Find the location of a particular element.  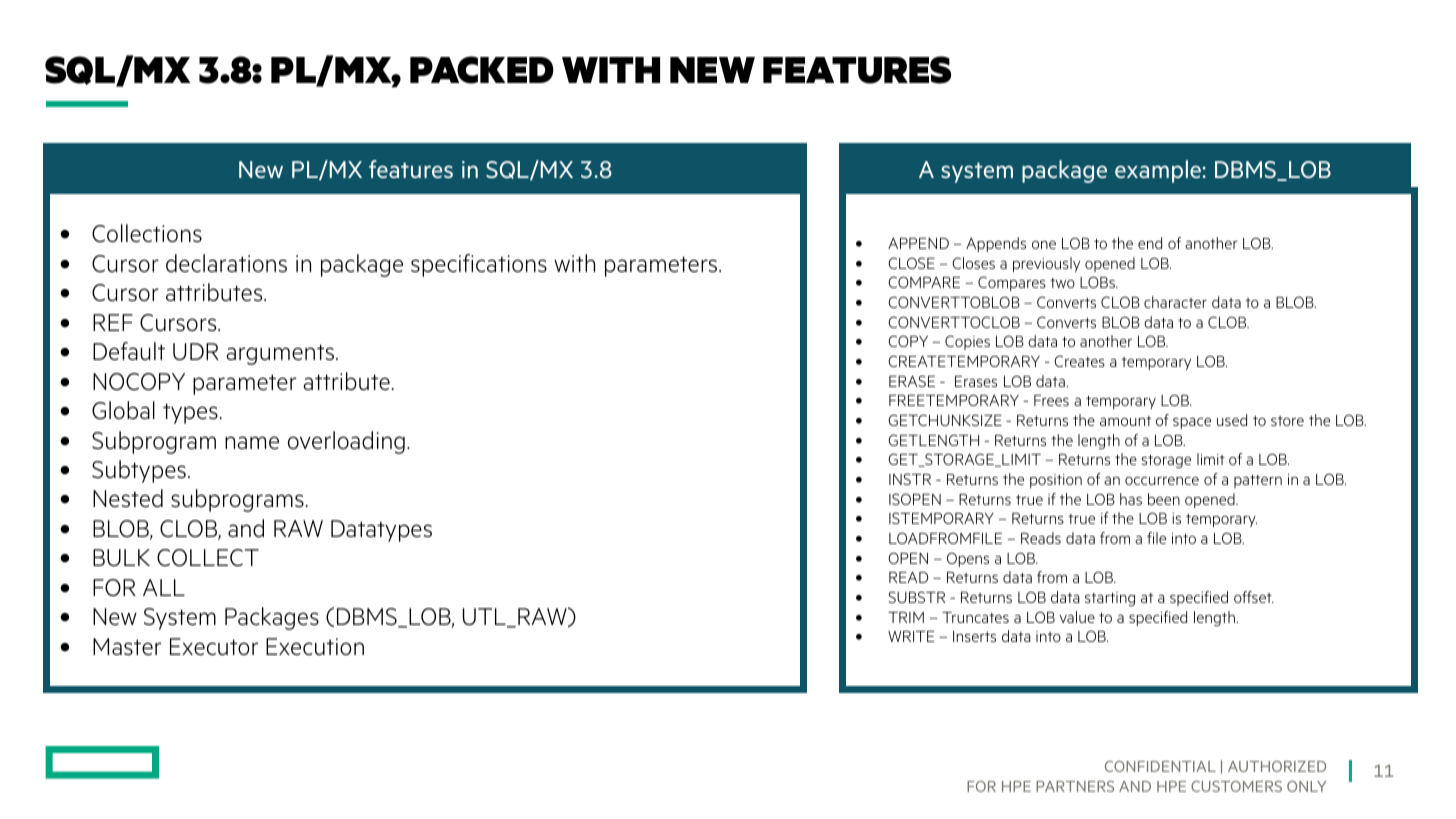

previously is located at coordinates (1046, 264).
